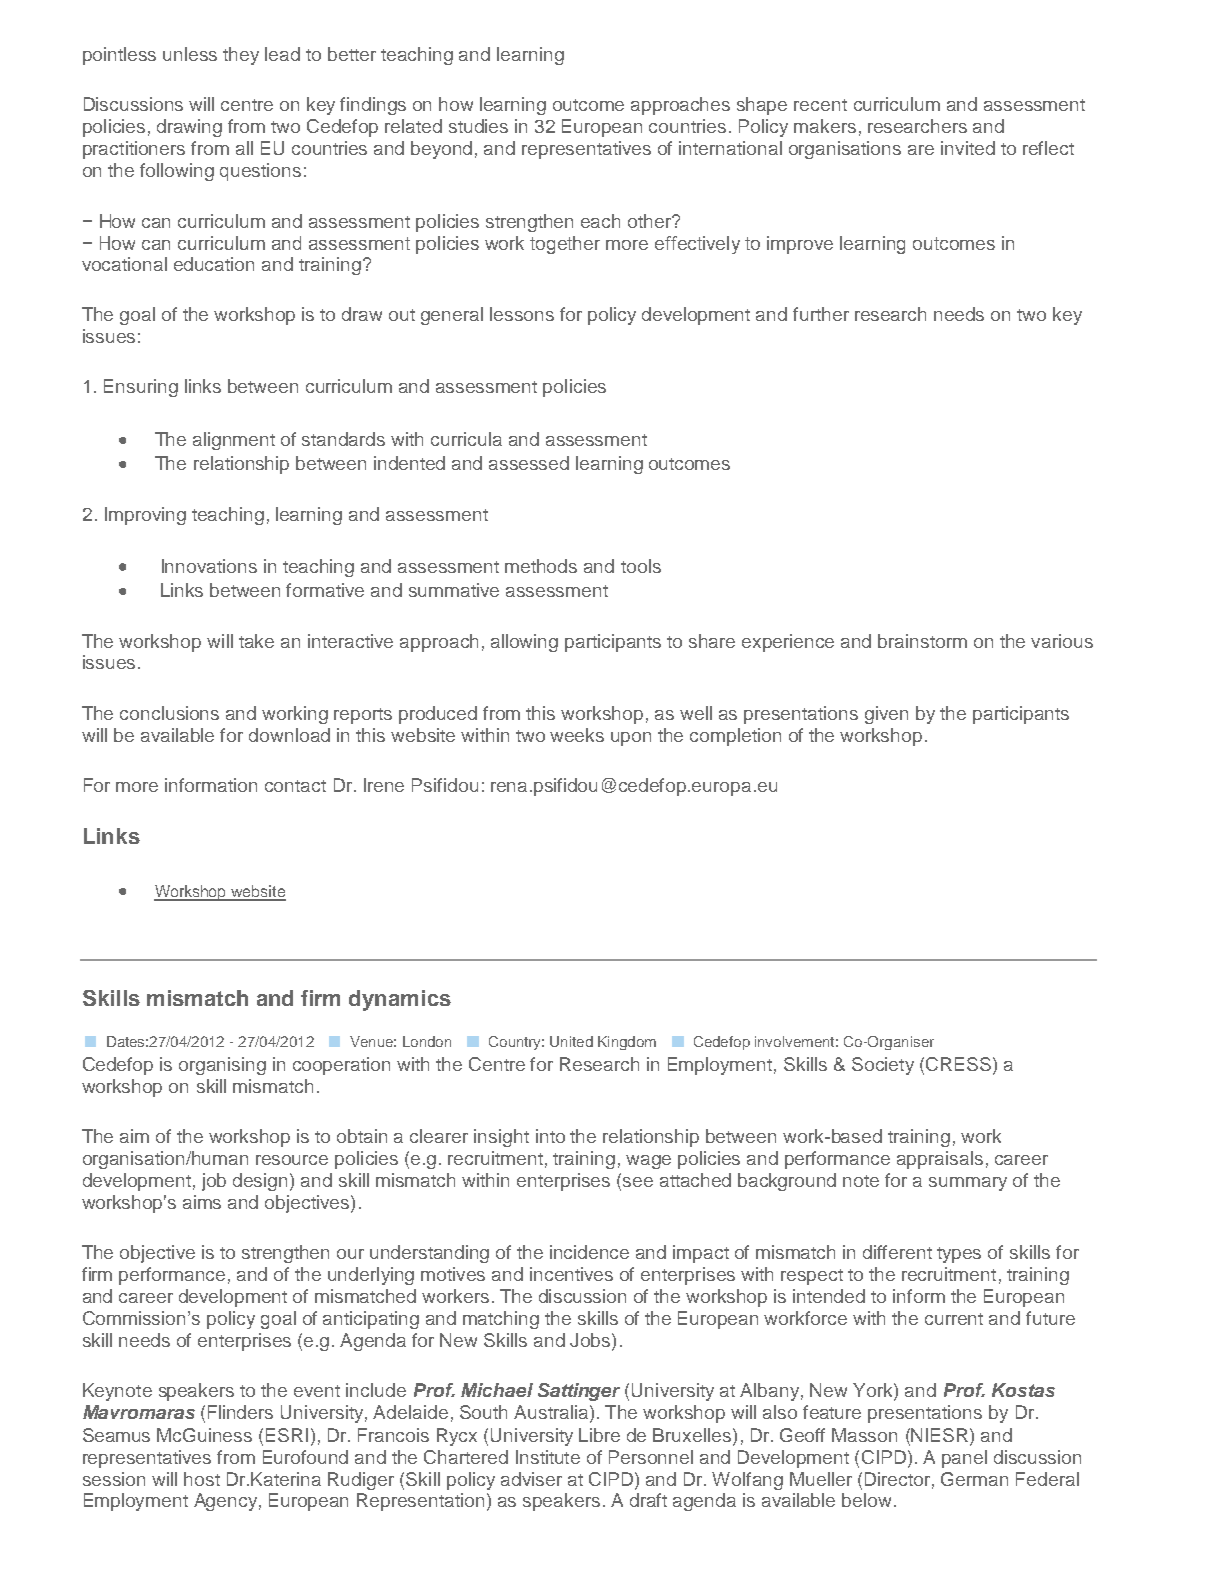 The height and width of the page is (1594, 1232). What do you see at coordinates (958, 1064) in the page?
I see `CRESS` at bounding box center [958, 1064].
